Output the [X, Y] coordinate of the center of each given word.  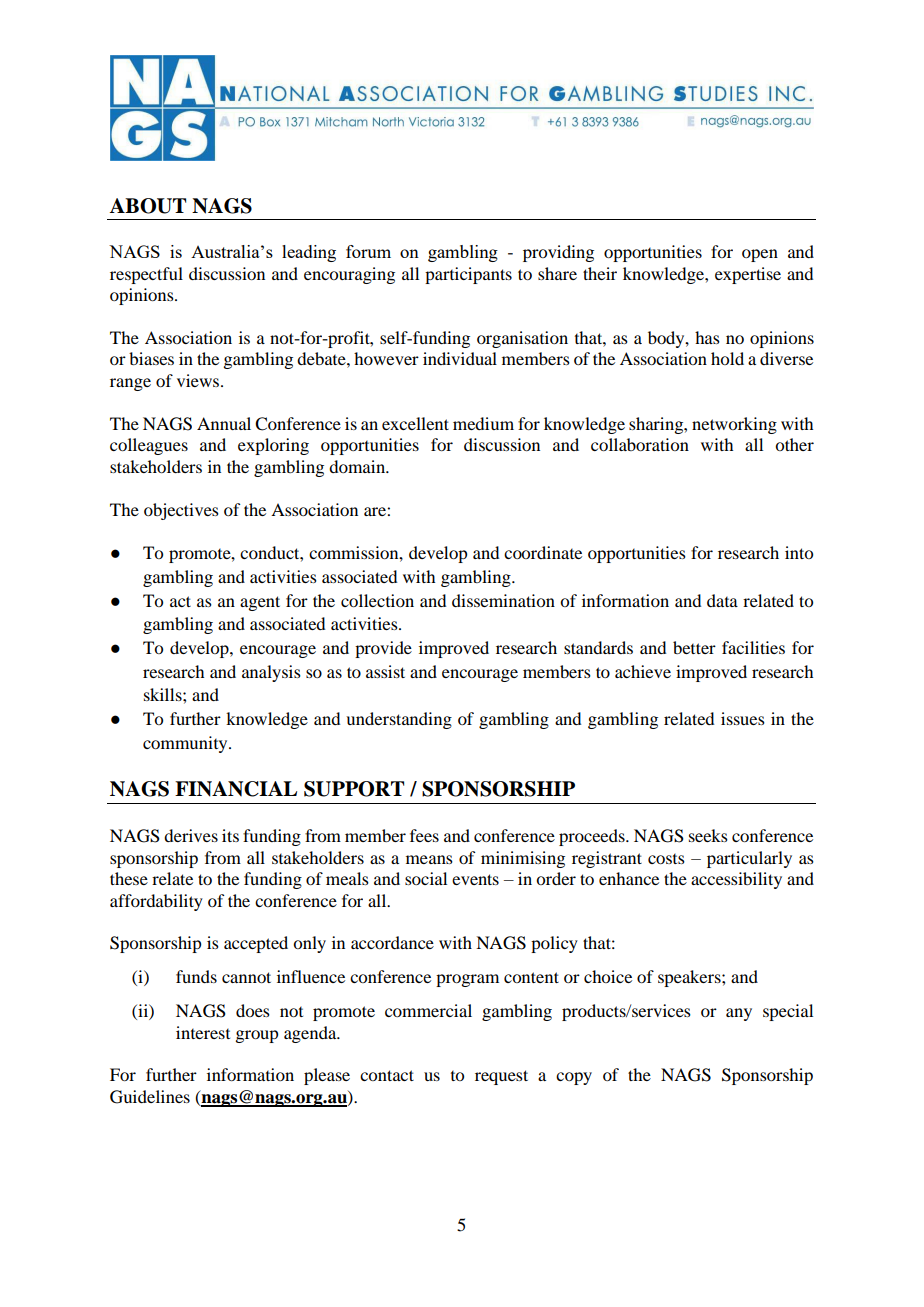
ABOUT [147, 206]
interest [203, 1032]
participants [468, 275]
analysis [271, 673]
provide [383, 649]
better [694, 647]
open [760, 255]
